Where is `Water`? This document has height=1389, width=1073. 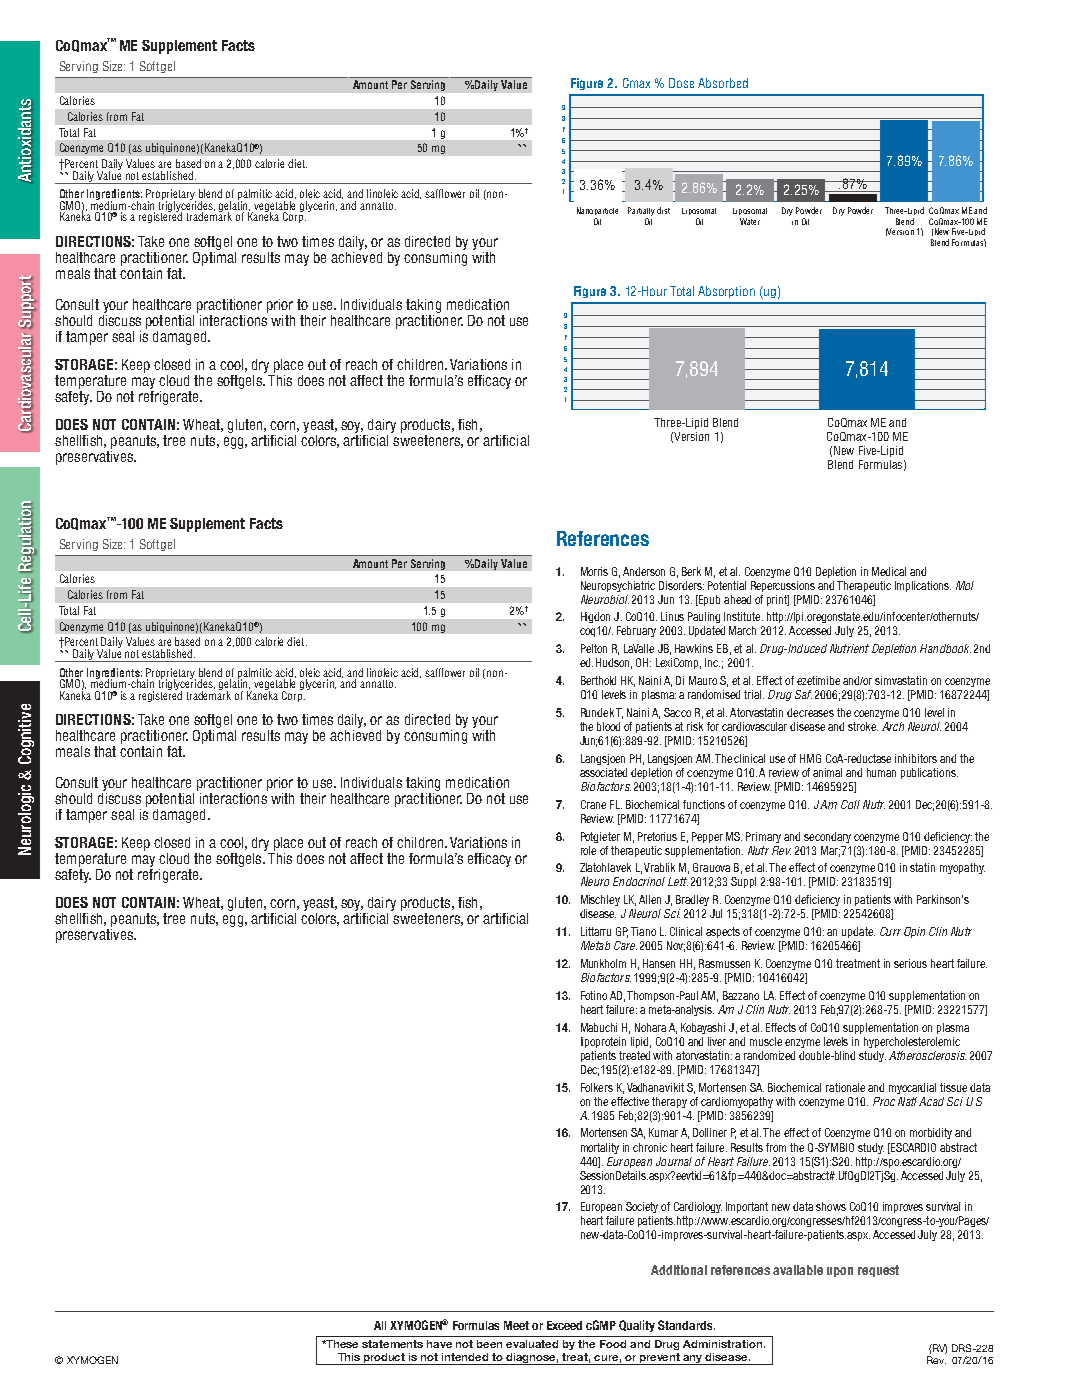
Water is located at coordinates (750, 221).
